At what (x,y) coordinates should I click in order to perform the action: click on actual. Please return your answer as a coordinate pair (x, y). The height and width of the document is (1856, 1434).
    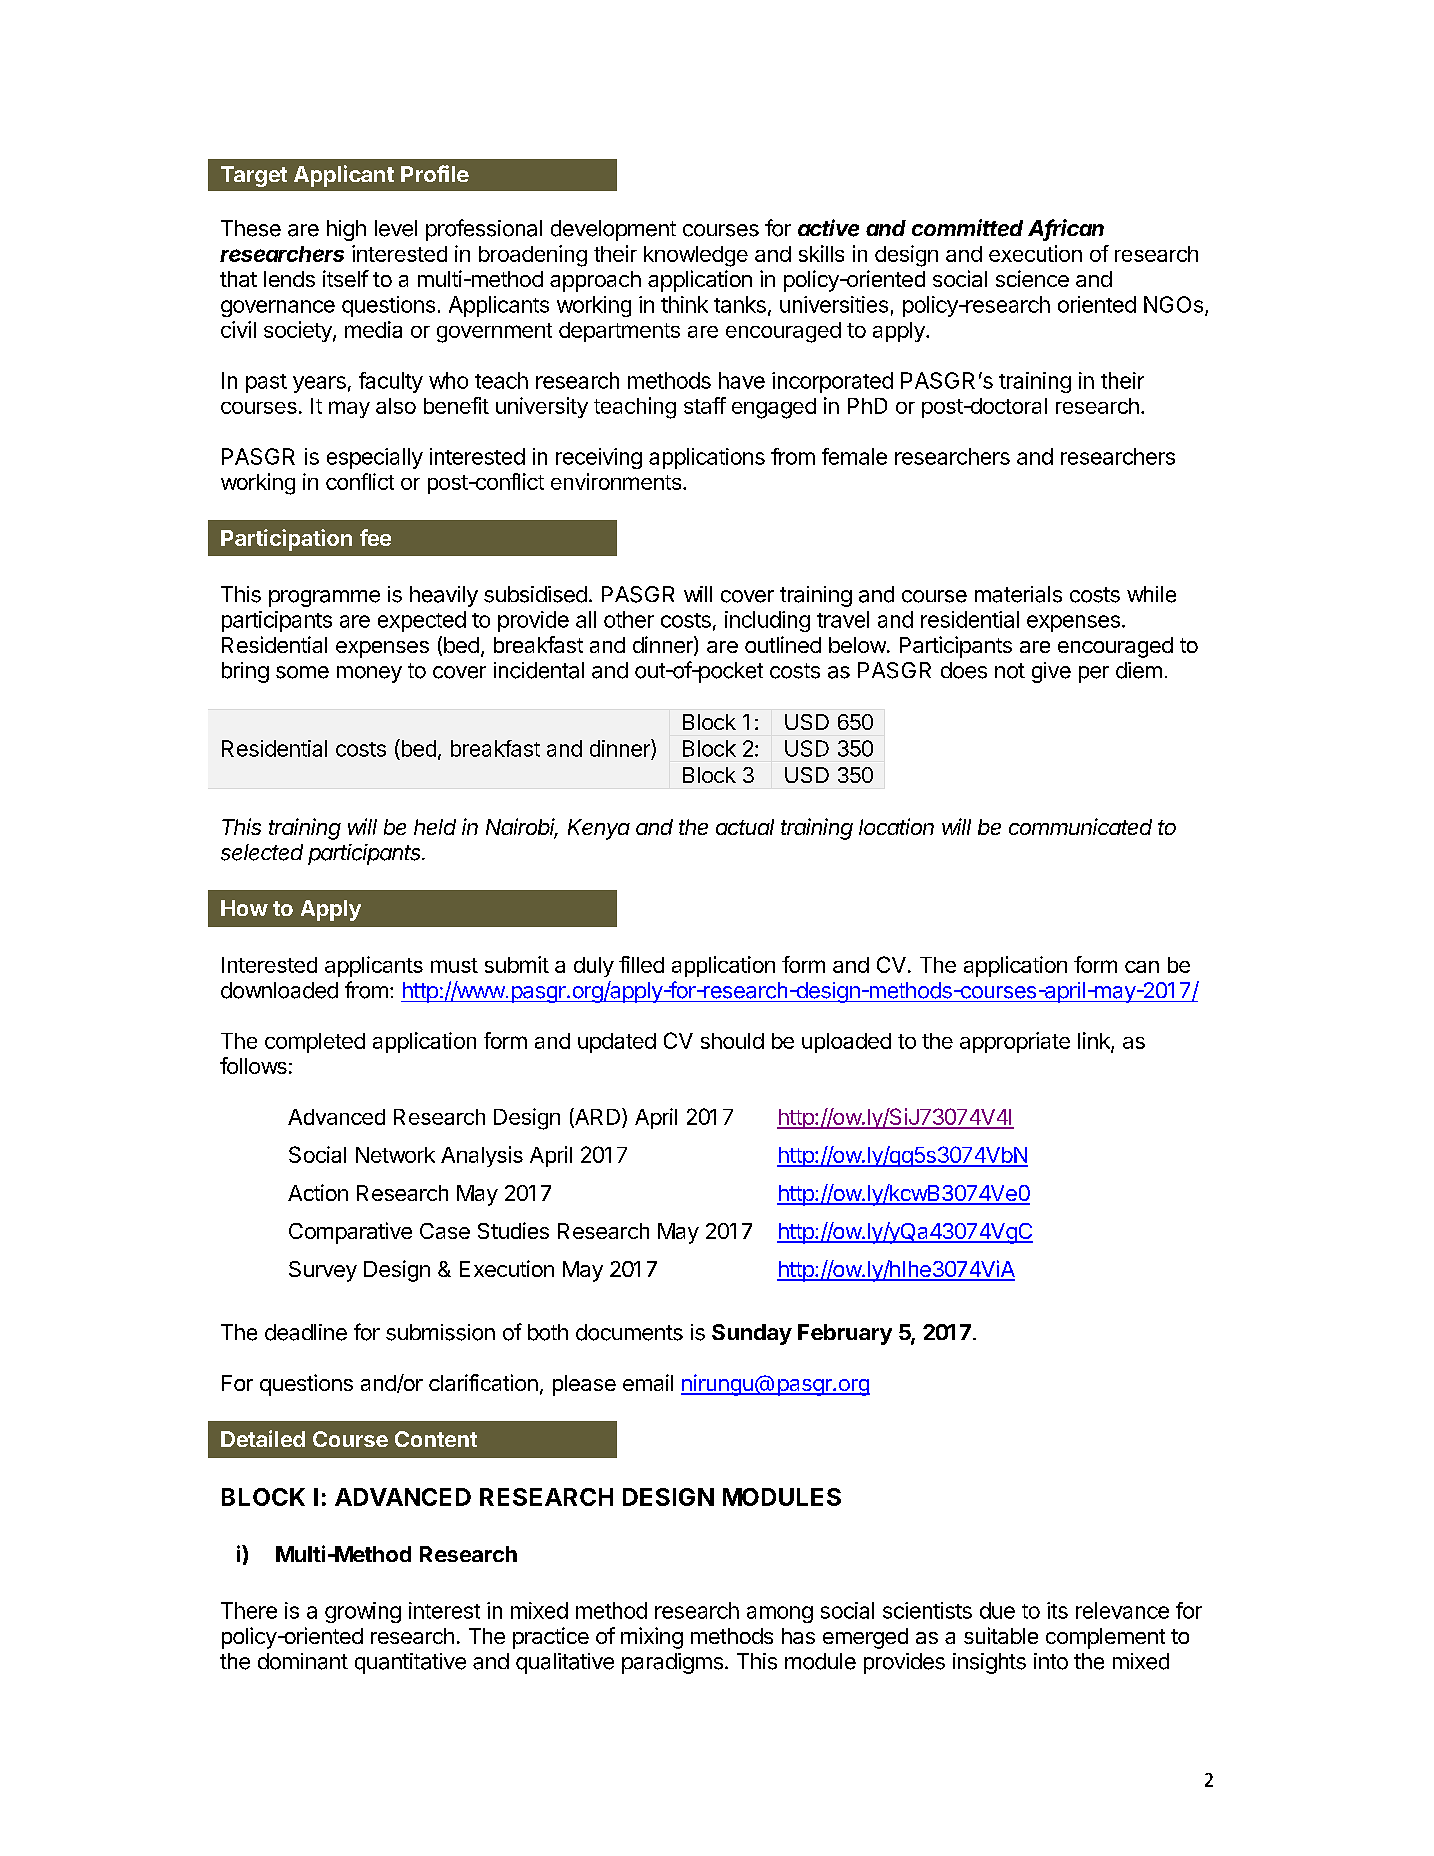
    Looking at the image, I should click on (745, 827).
